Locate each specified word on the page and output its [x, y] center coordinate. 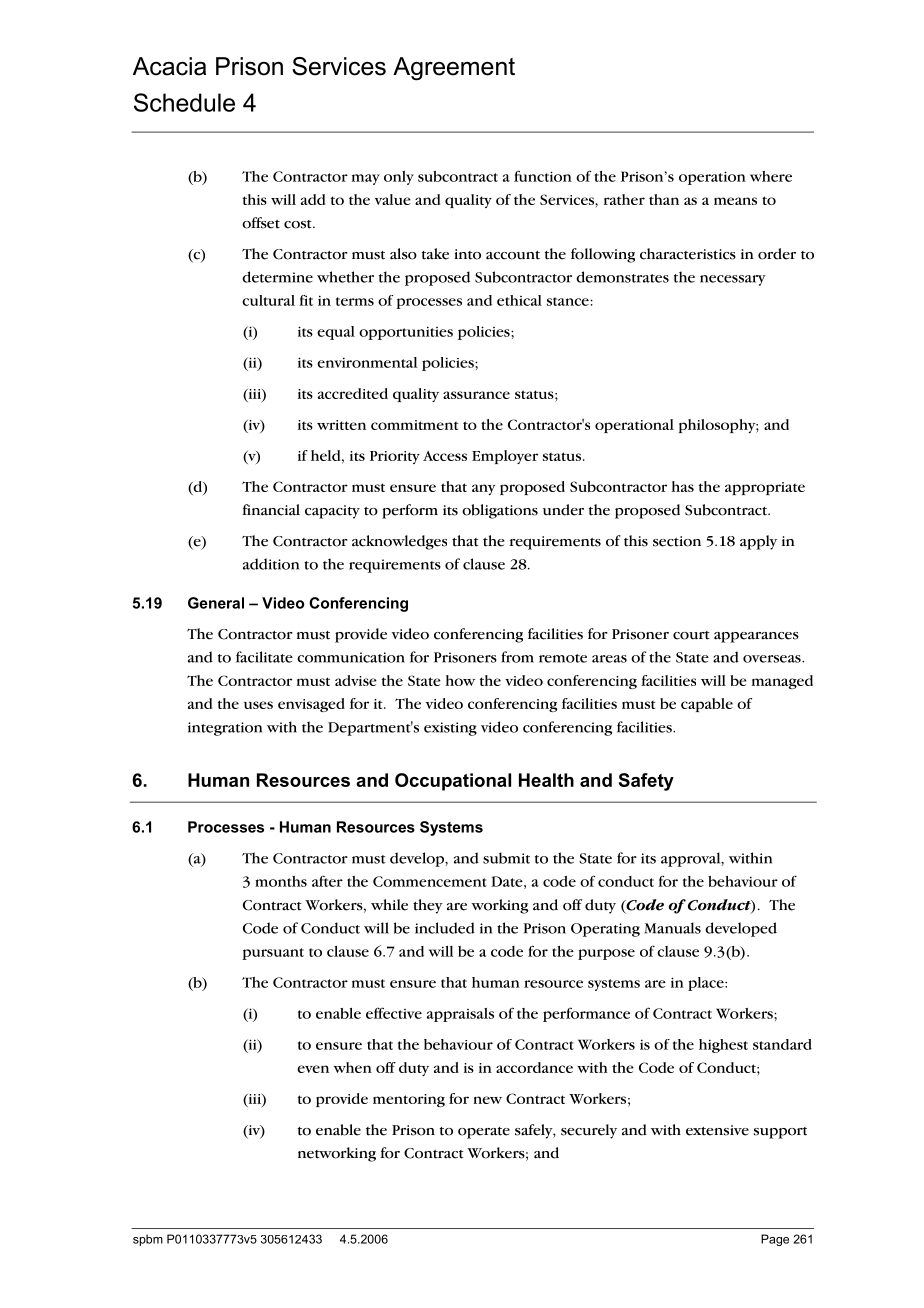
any [483, 489]
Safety [646, 782]
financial [271, 510]
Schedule [184, 102]
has [682, 486]
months [281, 881]
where [771, 176]
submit [506, 858]
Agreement [454, 69]
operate [484, 1133]
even [313, 1069]
